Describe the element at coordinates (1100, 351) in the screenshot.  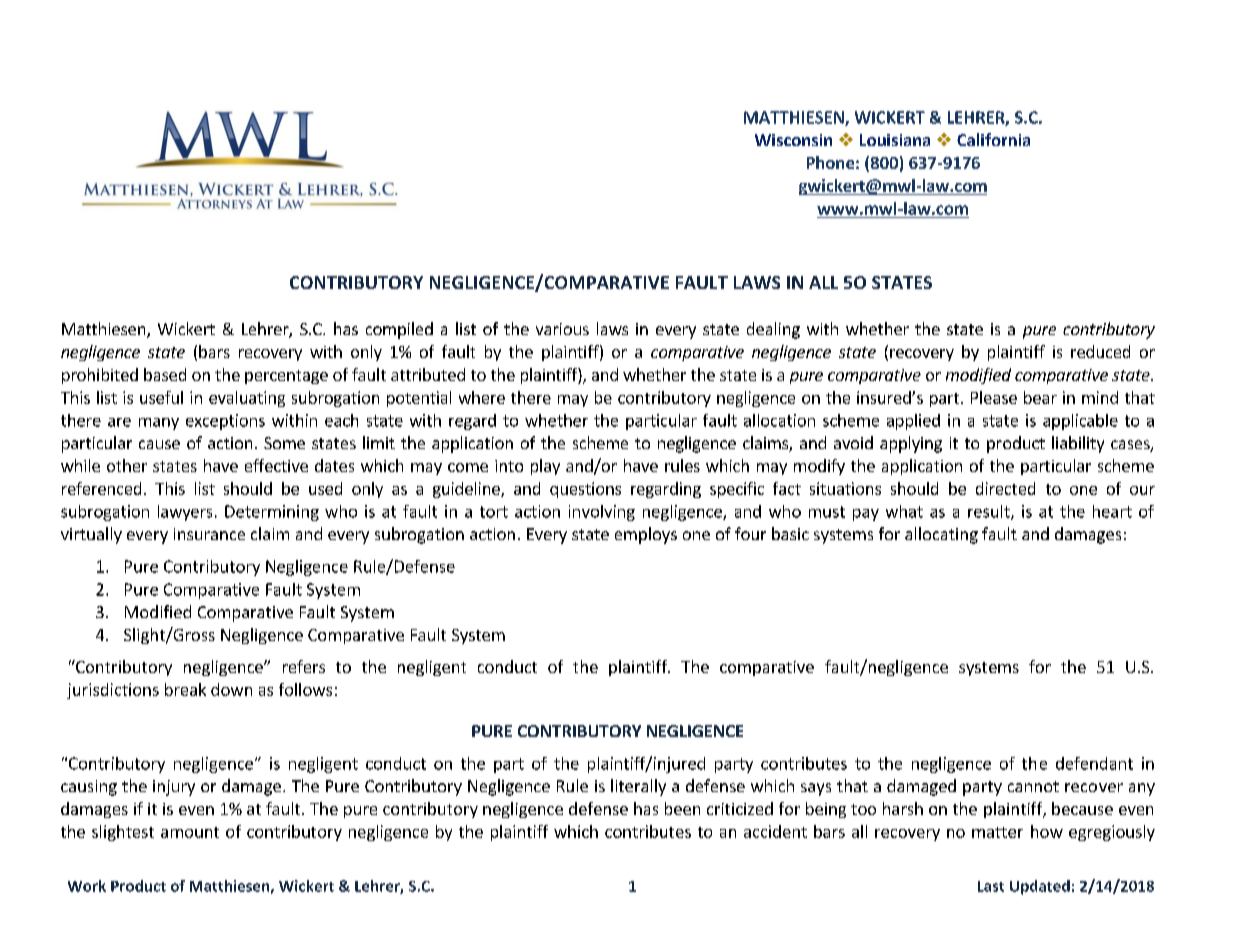
I see `reduced` at that location.
